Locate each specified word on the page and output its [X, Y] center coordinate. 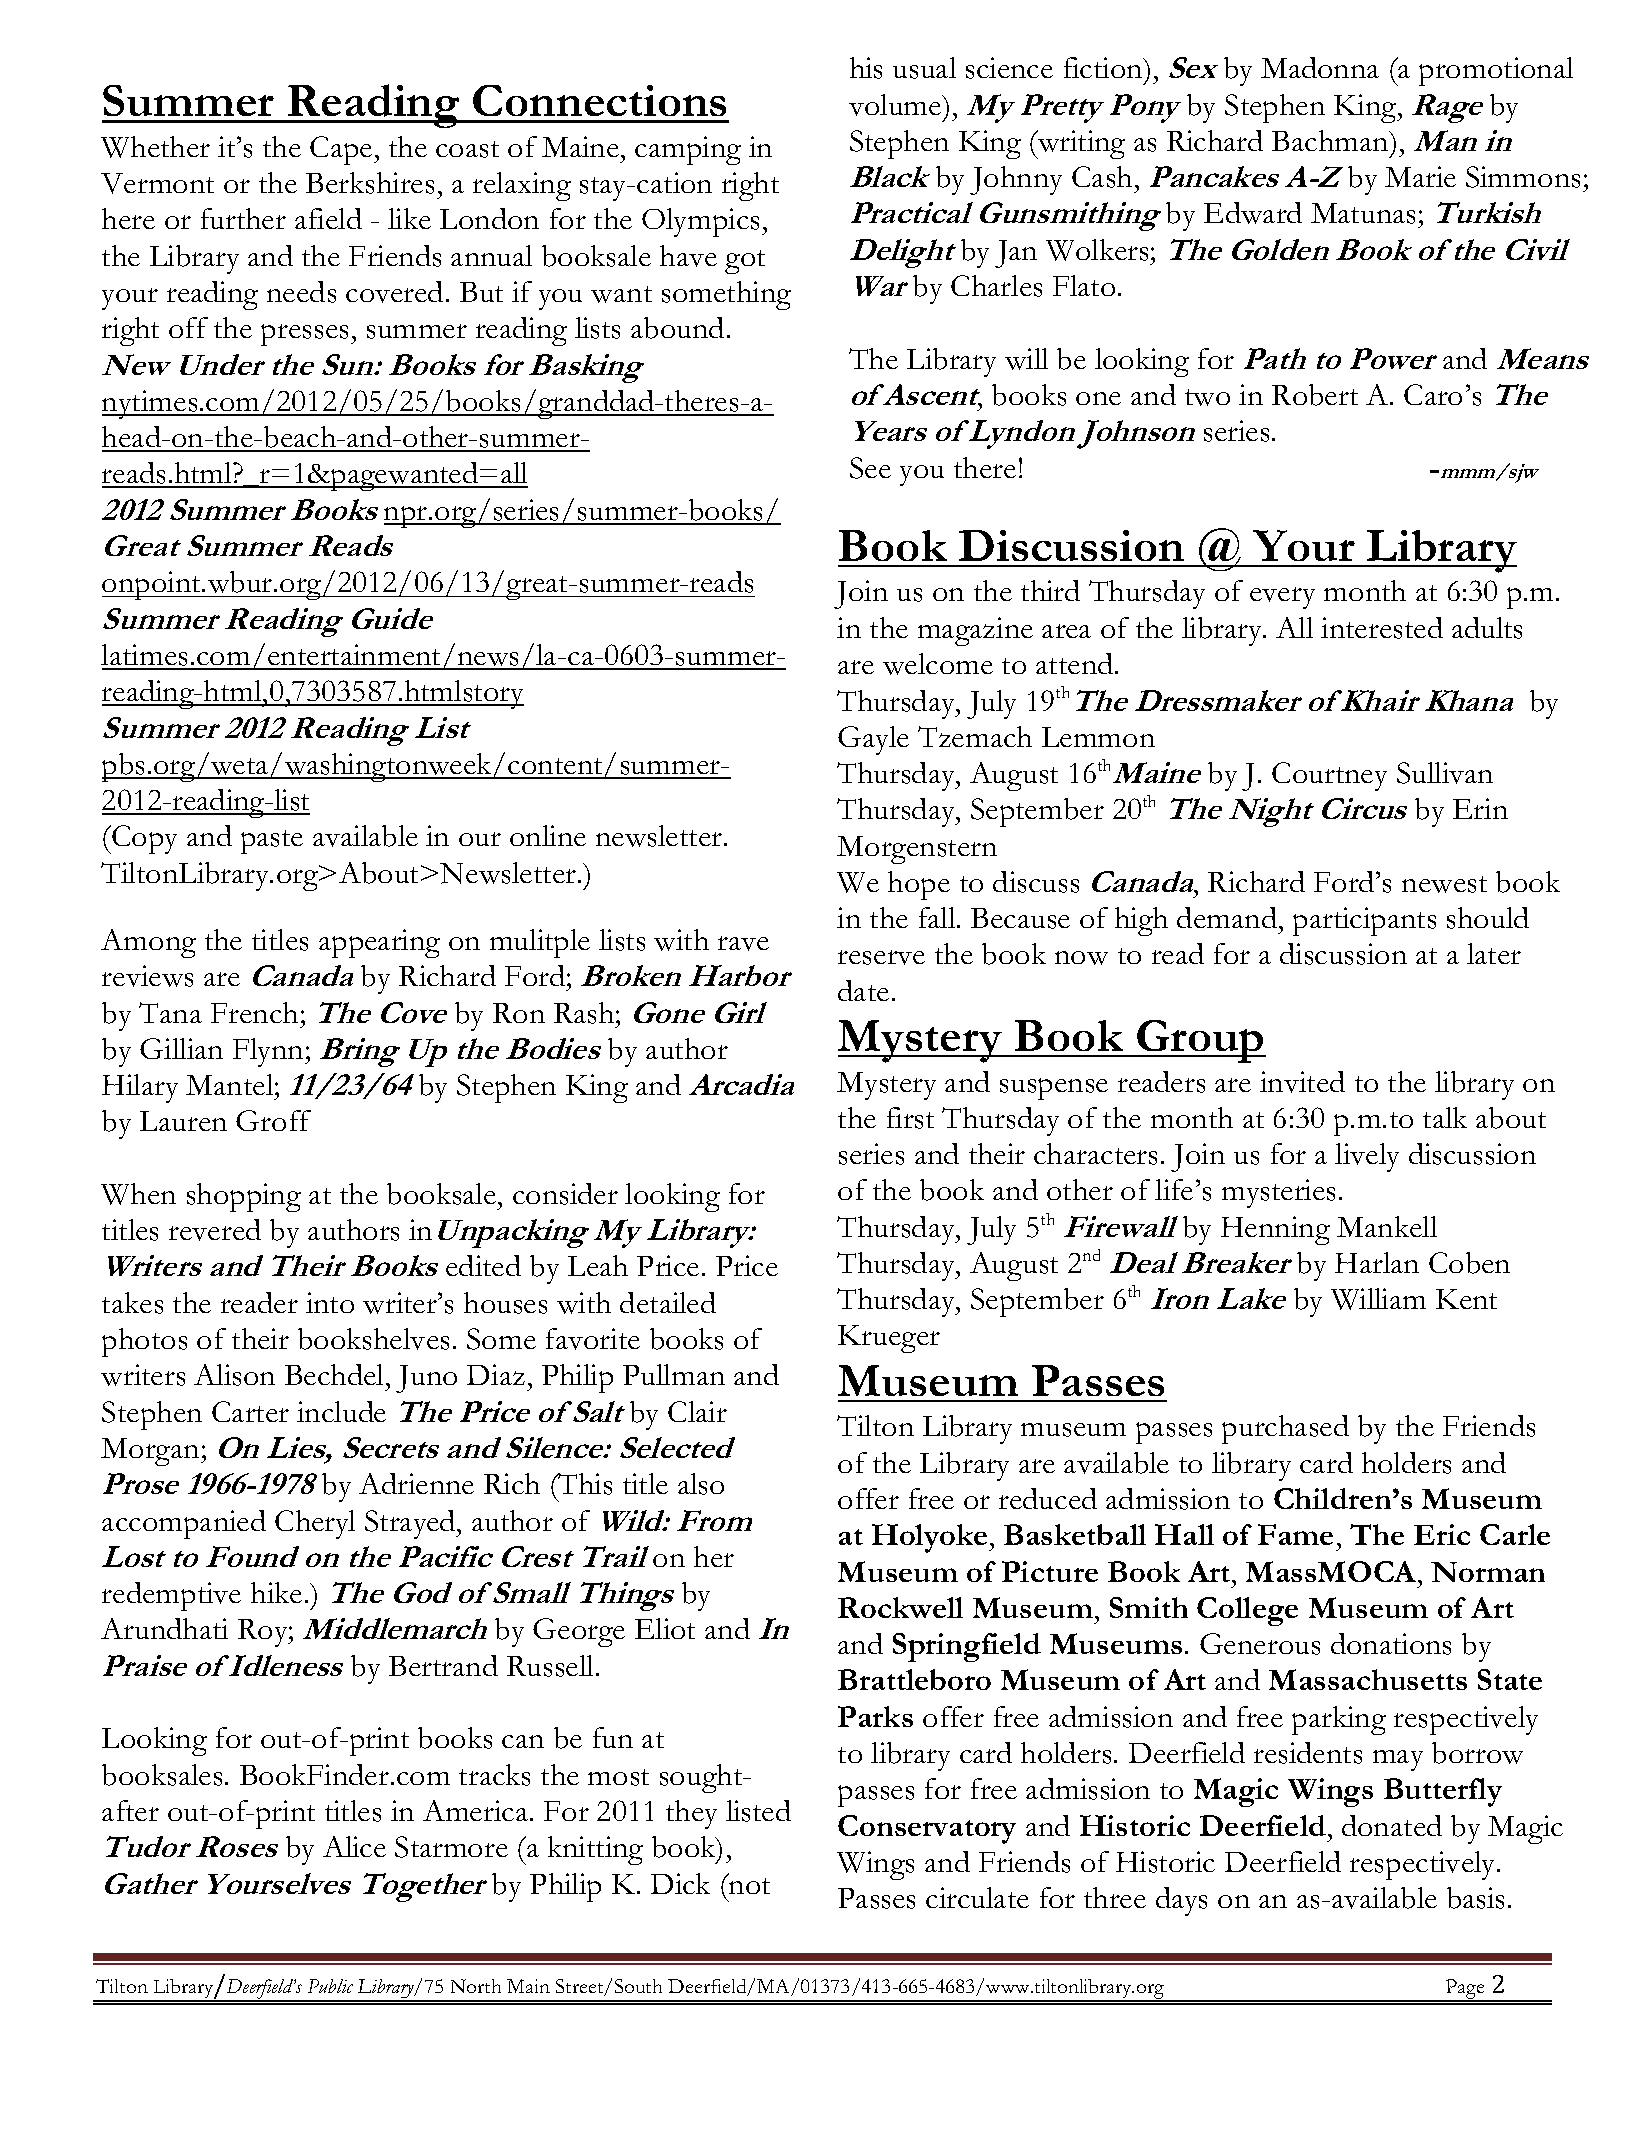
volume [896, 105]
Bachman [1331, 140]
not [749, 1886]
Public [330, 1986]
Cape [342, 150]
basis [1475, 1898]
